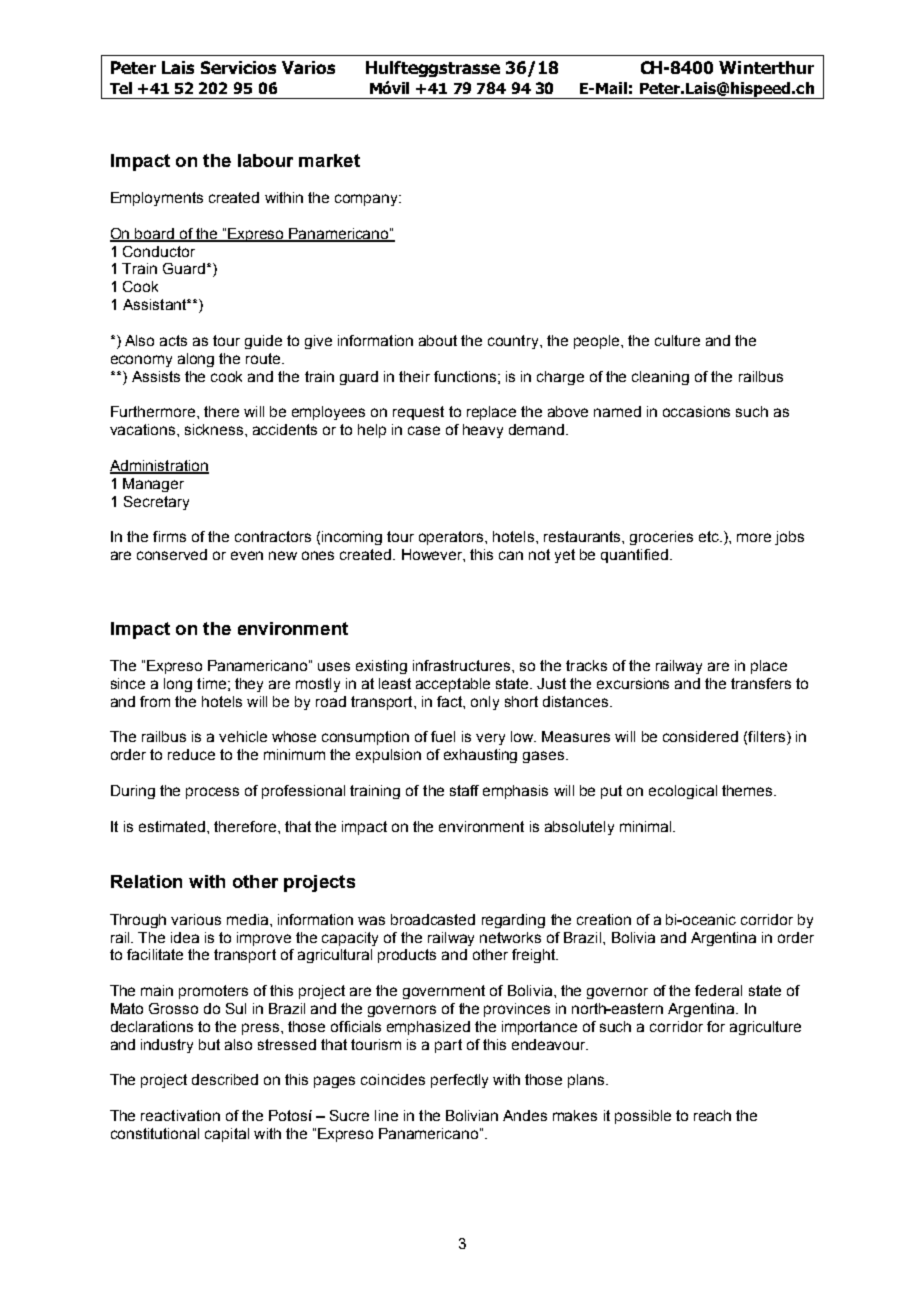 The image size is (924, 1308). What do you see at coordinates (438, 340) in the document?
I see `about` at bounding box center [438, 340].
